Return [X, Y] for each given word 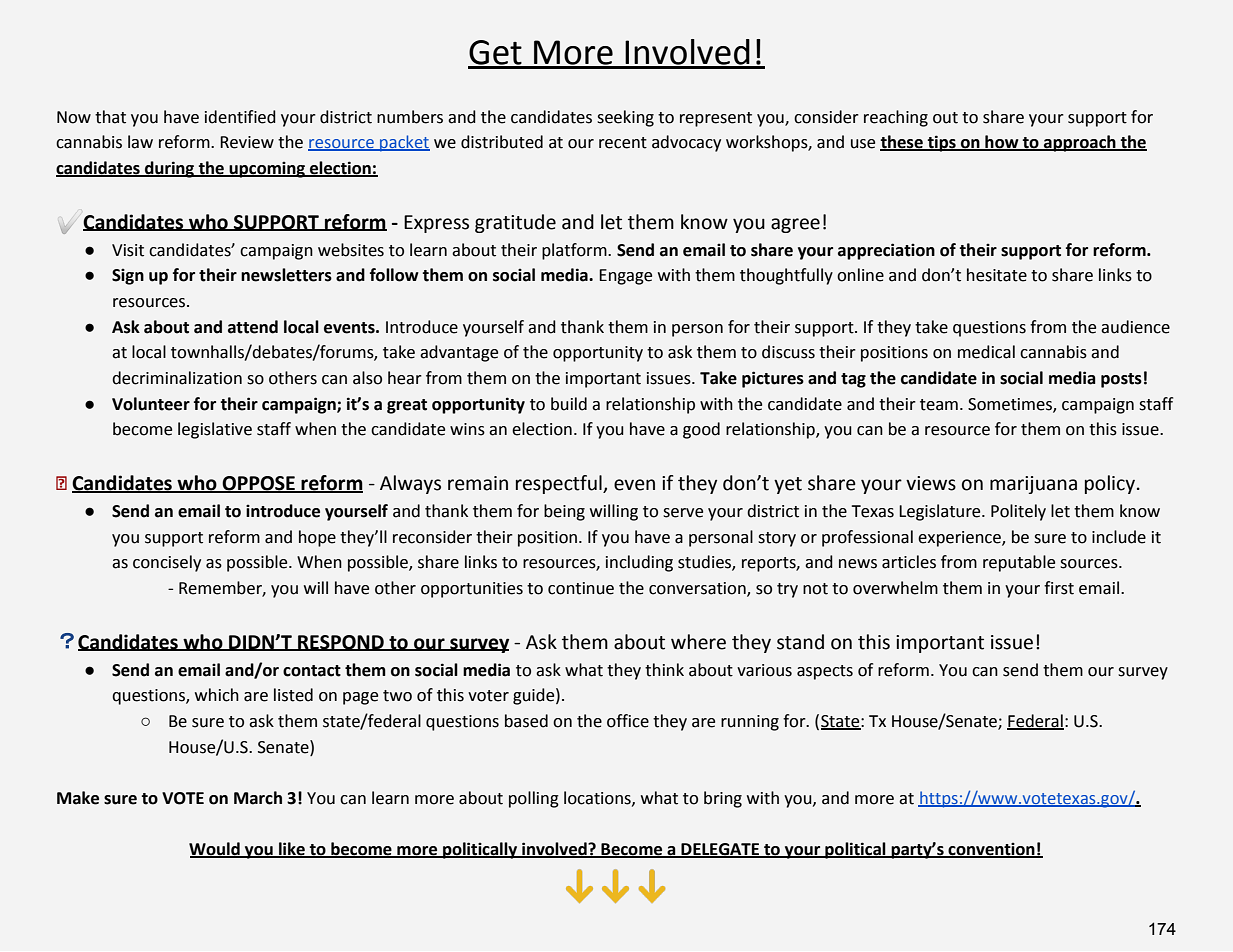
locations [598, 798]
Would [215, 850]
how [1002, 143]
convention [992, 850]
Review [247, 142]
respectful [560, 484]
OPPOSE [259, 484]
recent [623, 143]
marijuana [1033, 485]
